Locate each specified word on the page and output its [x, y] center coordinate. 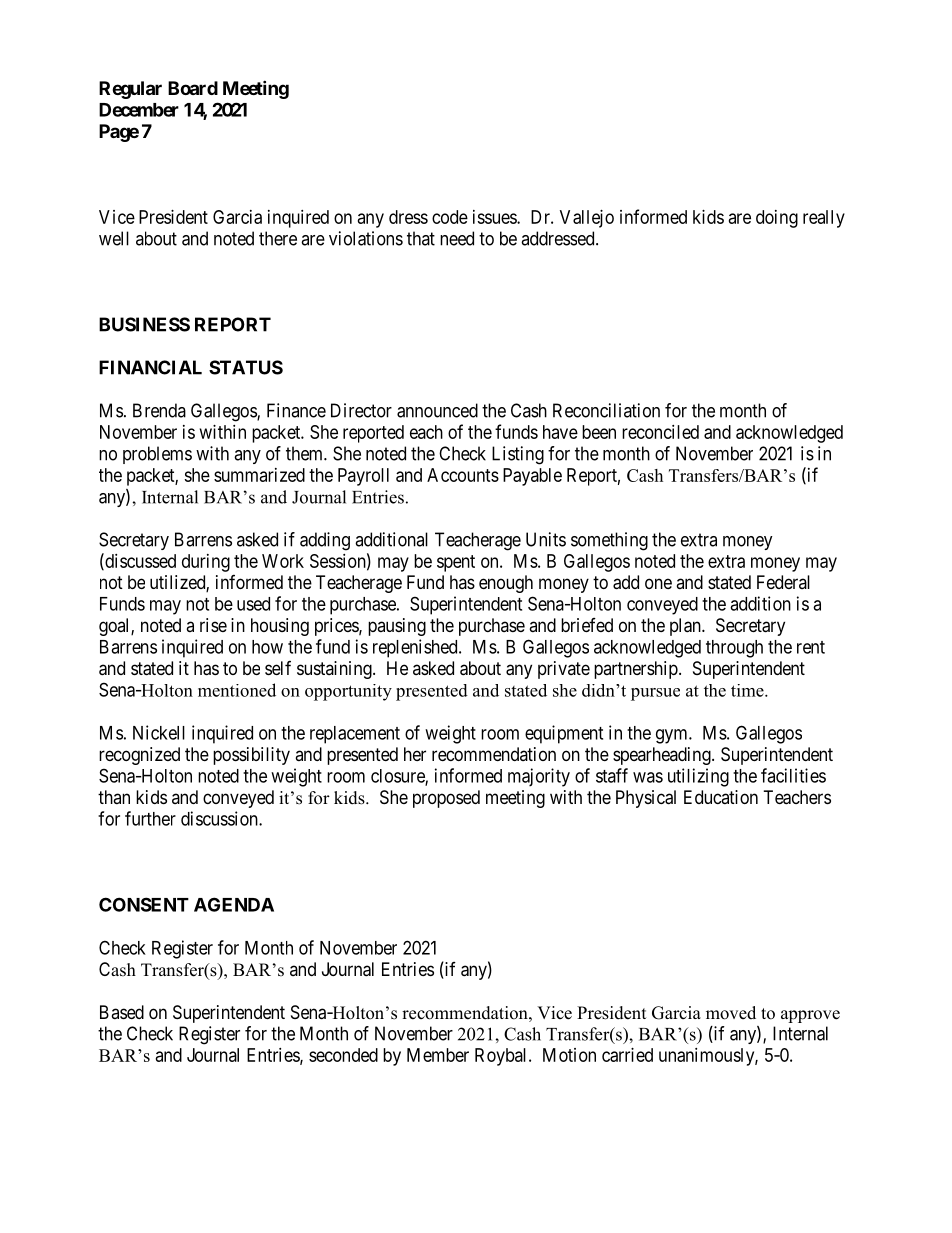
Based [122, 1012]
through [734, 649]
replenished [416, 648]
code [450, 217]
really [824, 219]
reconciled [660, 432]
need [457, 238]
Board [193, 88]
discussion [220, 818]
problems [157, 455]
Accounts [463, 475]
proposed [446, 799]
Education [721, 797]
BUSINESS [144, 324]
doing [777, 219]
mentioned [237, 690]
